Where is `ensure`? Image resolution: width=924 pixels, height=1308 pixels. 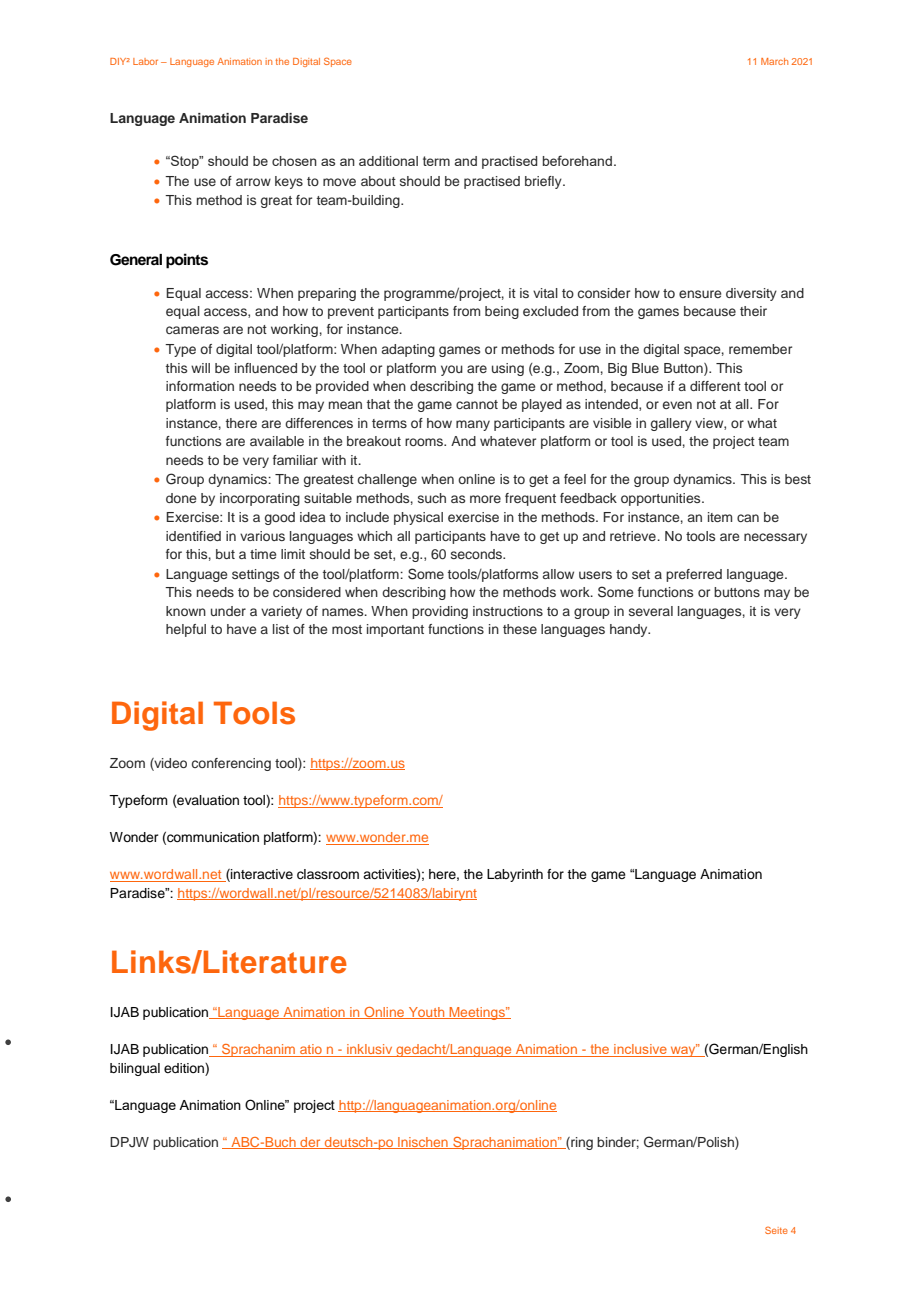
ensure is located at coordinates (700, 294).
